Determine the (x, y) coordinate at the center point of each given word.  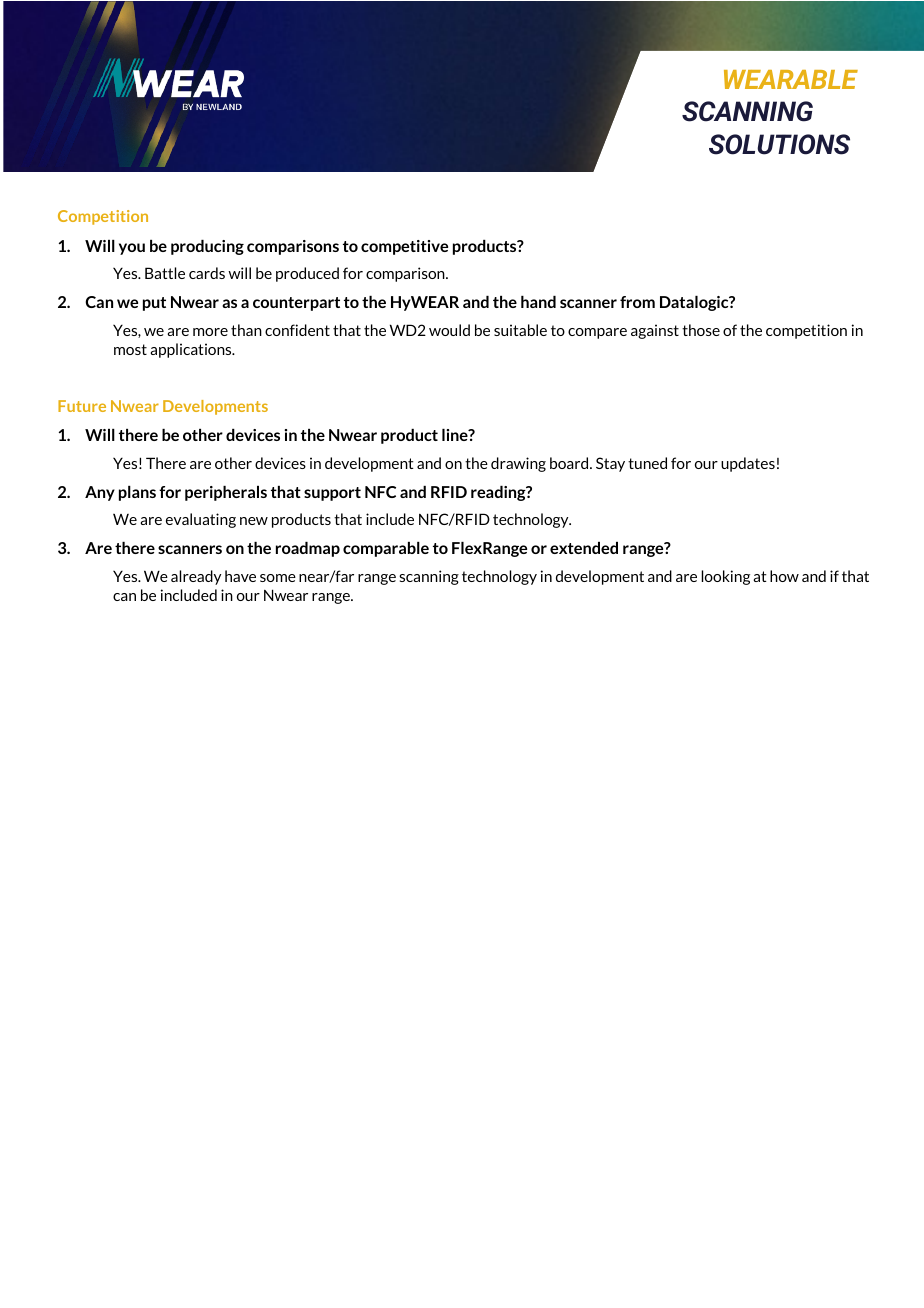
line (456, 435)
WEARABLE (791, 79)
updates (748, 464)
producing (207, 247)
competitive (404, 247)
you (132, 249)
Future (82, 406)
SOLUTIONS (779, 144)
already (196, 577)
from (637, 302)
